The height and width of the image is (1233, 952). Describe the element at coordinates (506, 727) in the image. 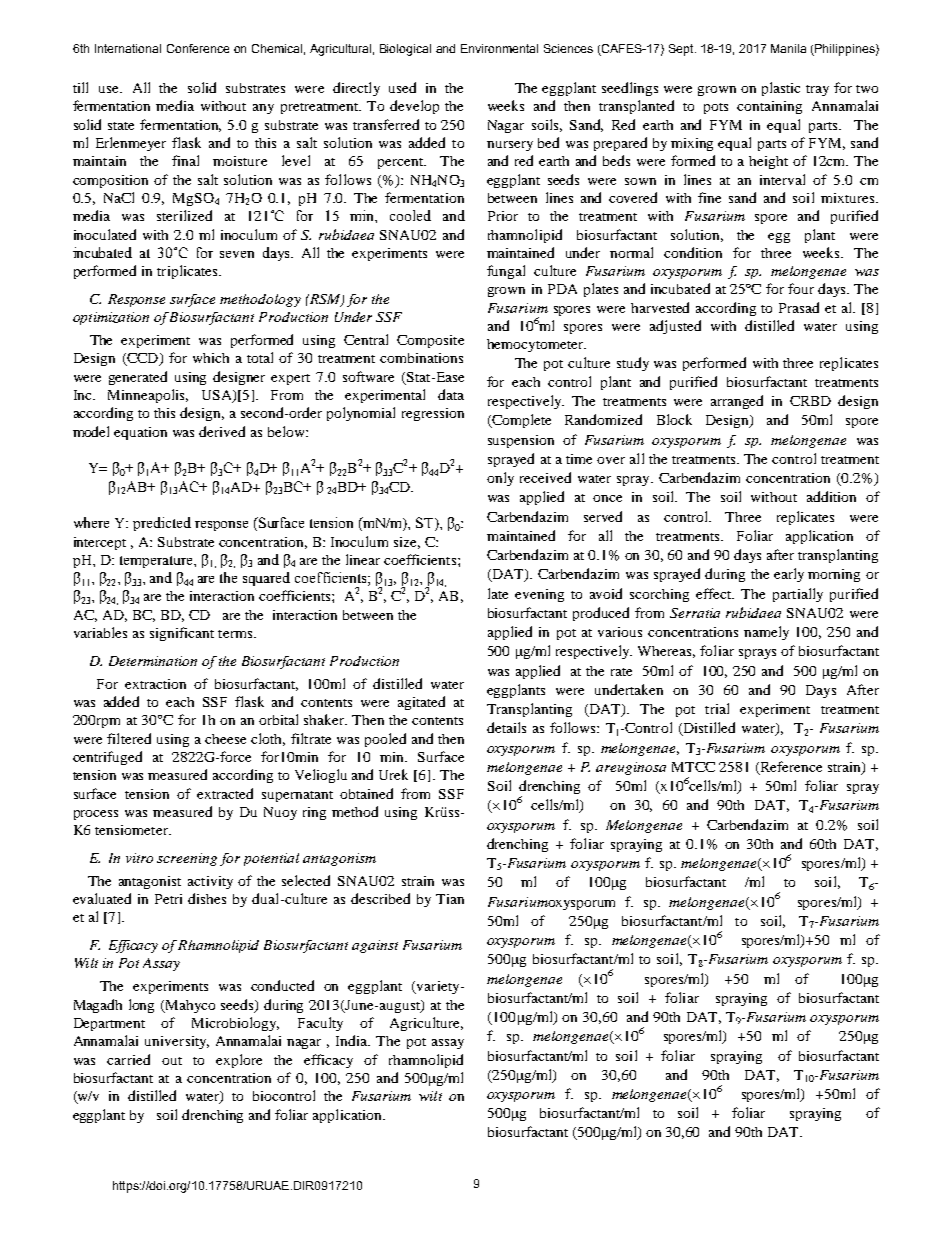

I see `details` at that location.
